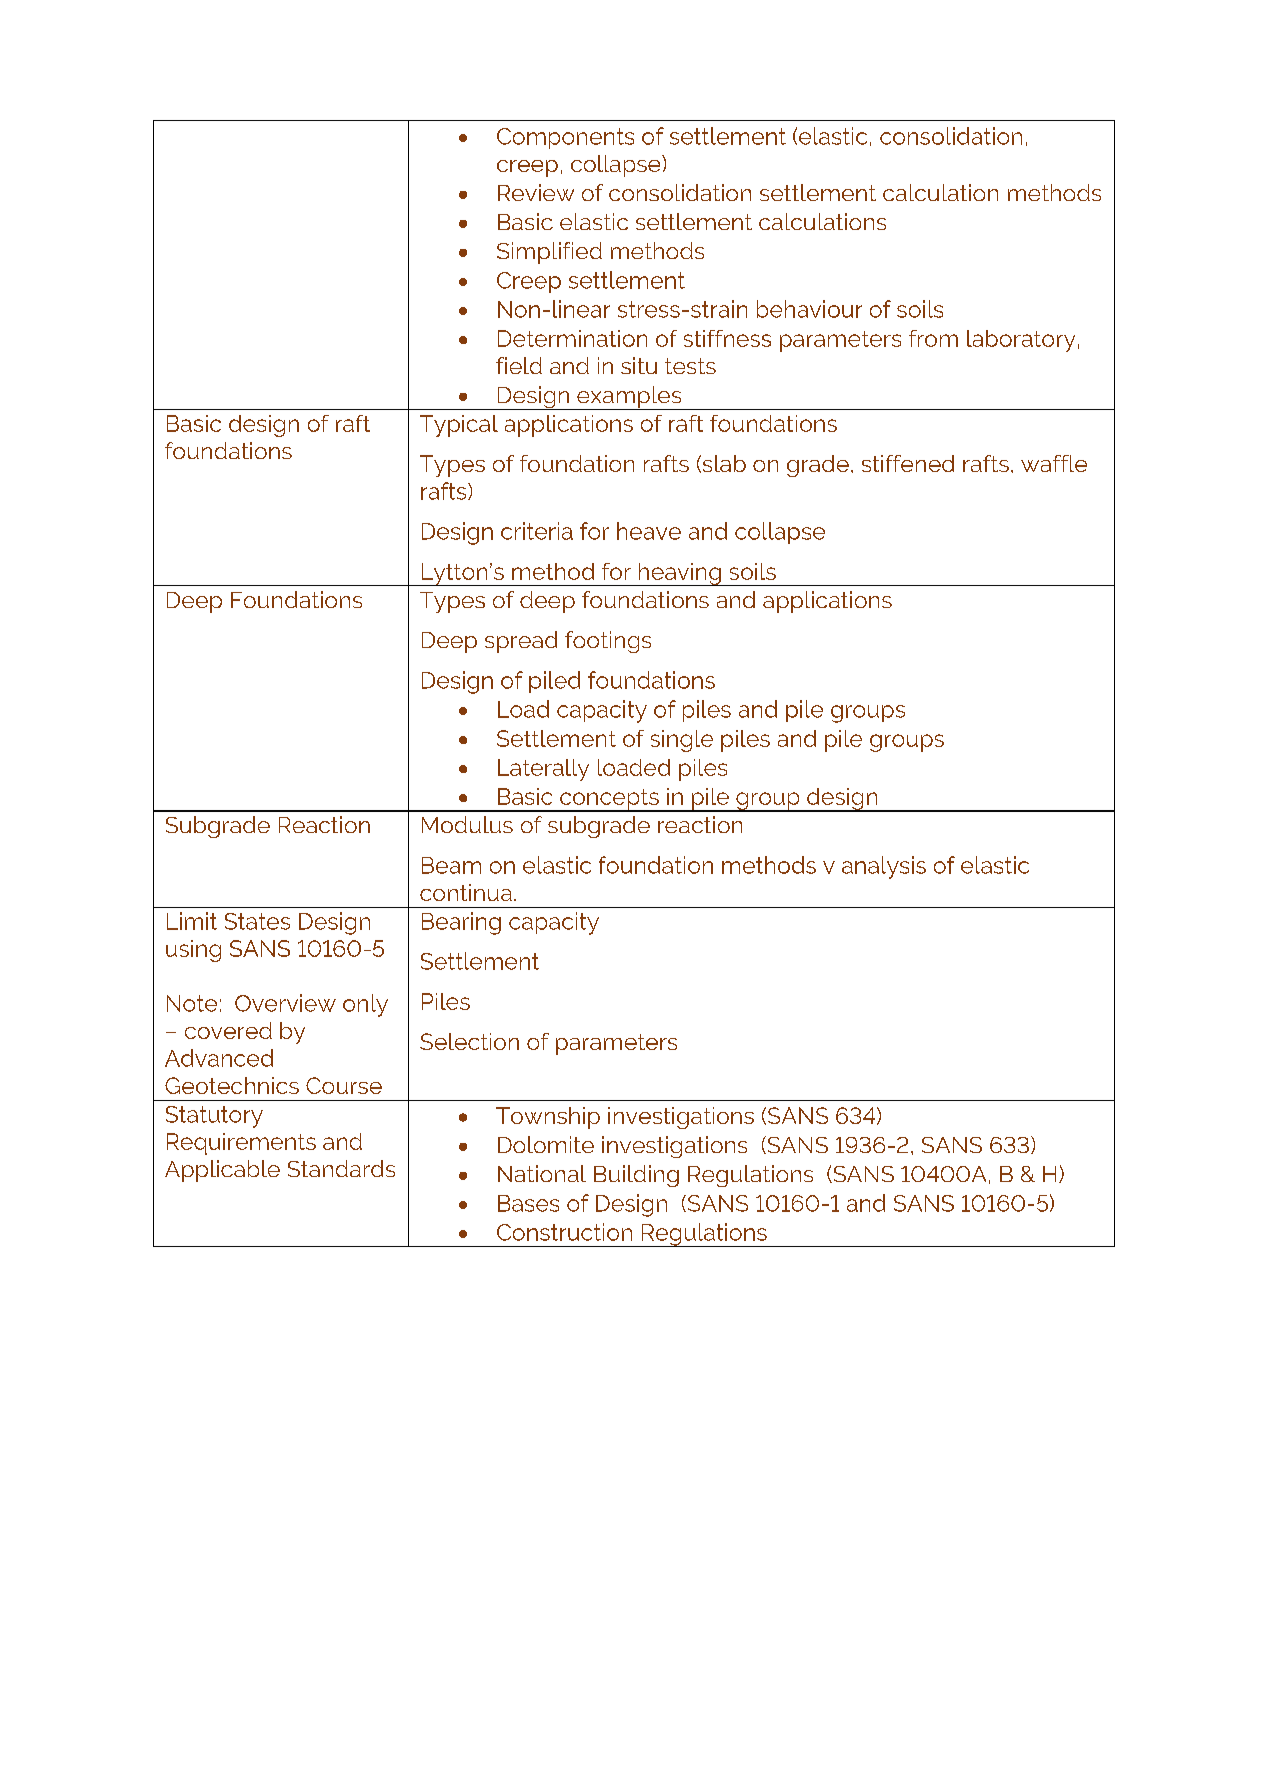  I want to click on behaviour, so click(809, 309).
